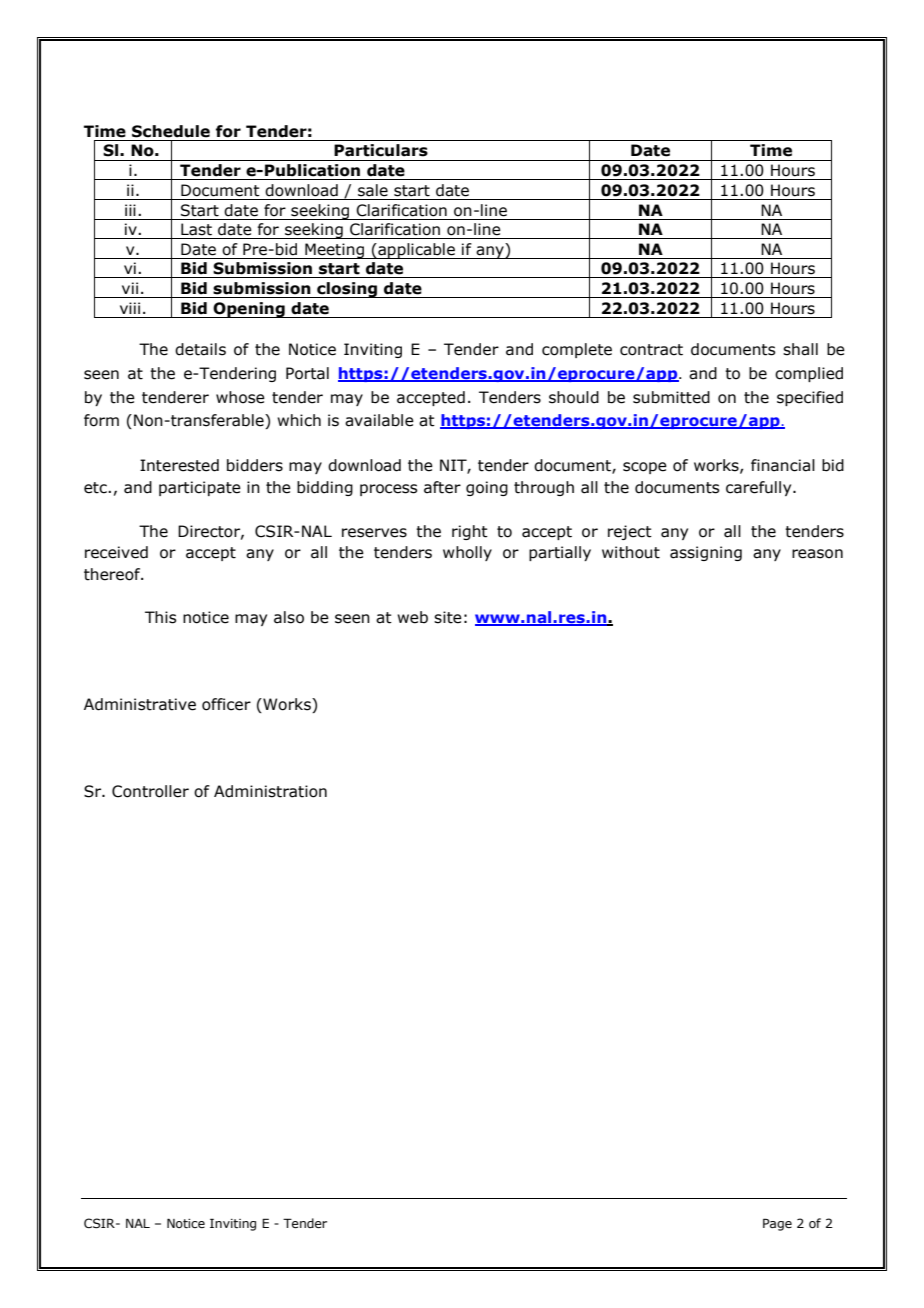 Image resolution: width=924 pixels, height=1308 pixels. I want to click on wholly, so click(467, 553).
